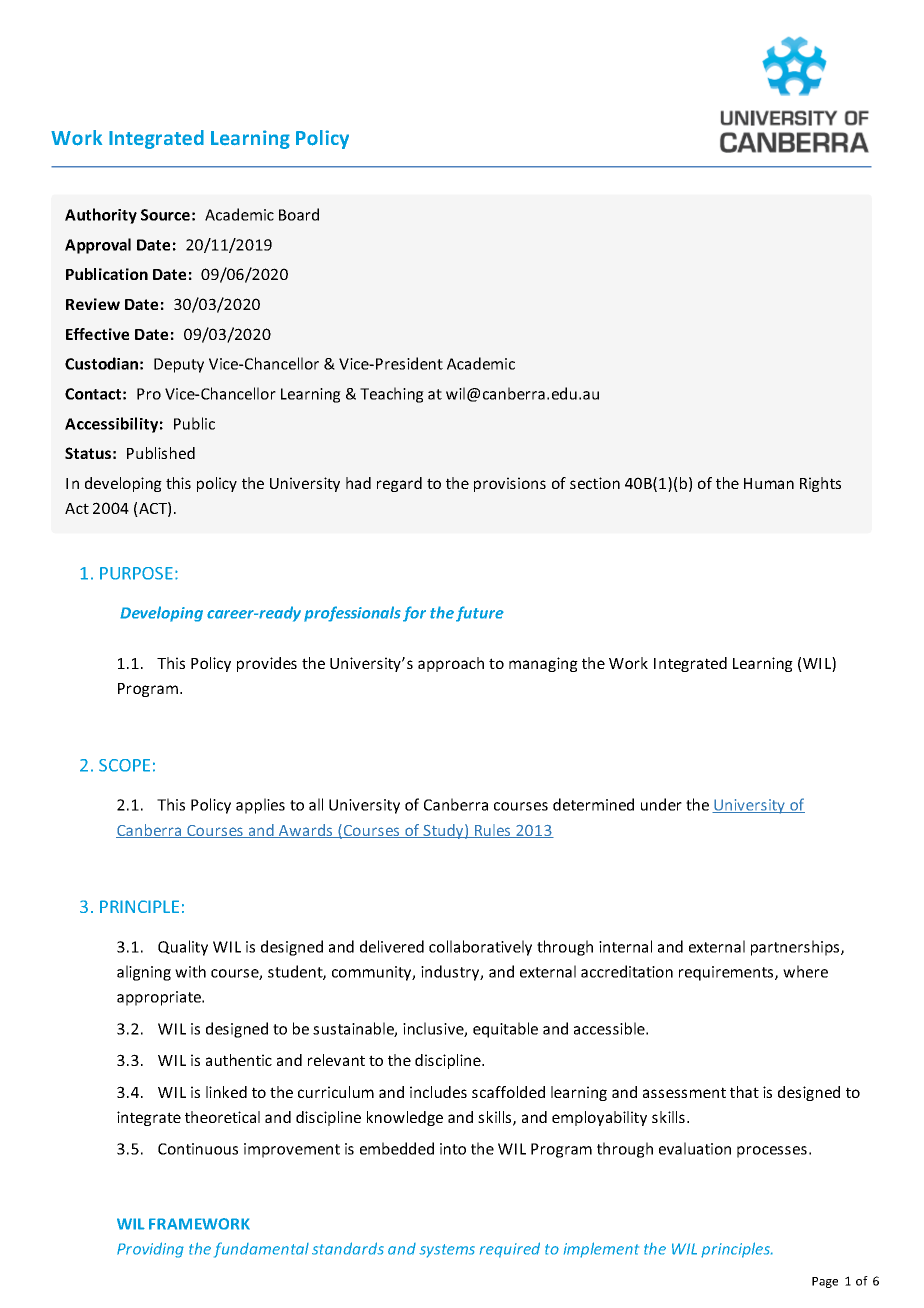  I want to click on under, so click(661, 804).
